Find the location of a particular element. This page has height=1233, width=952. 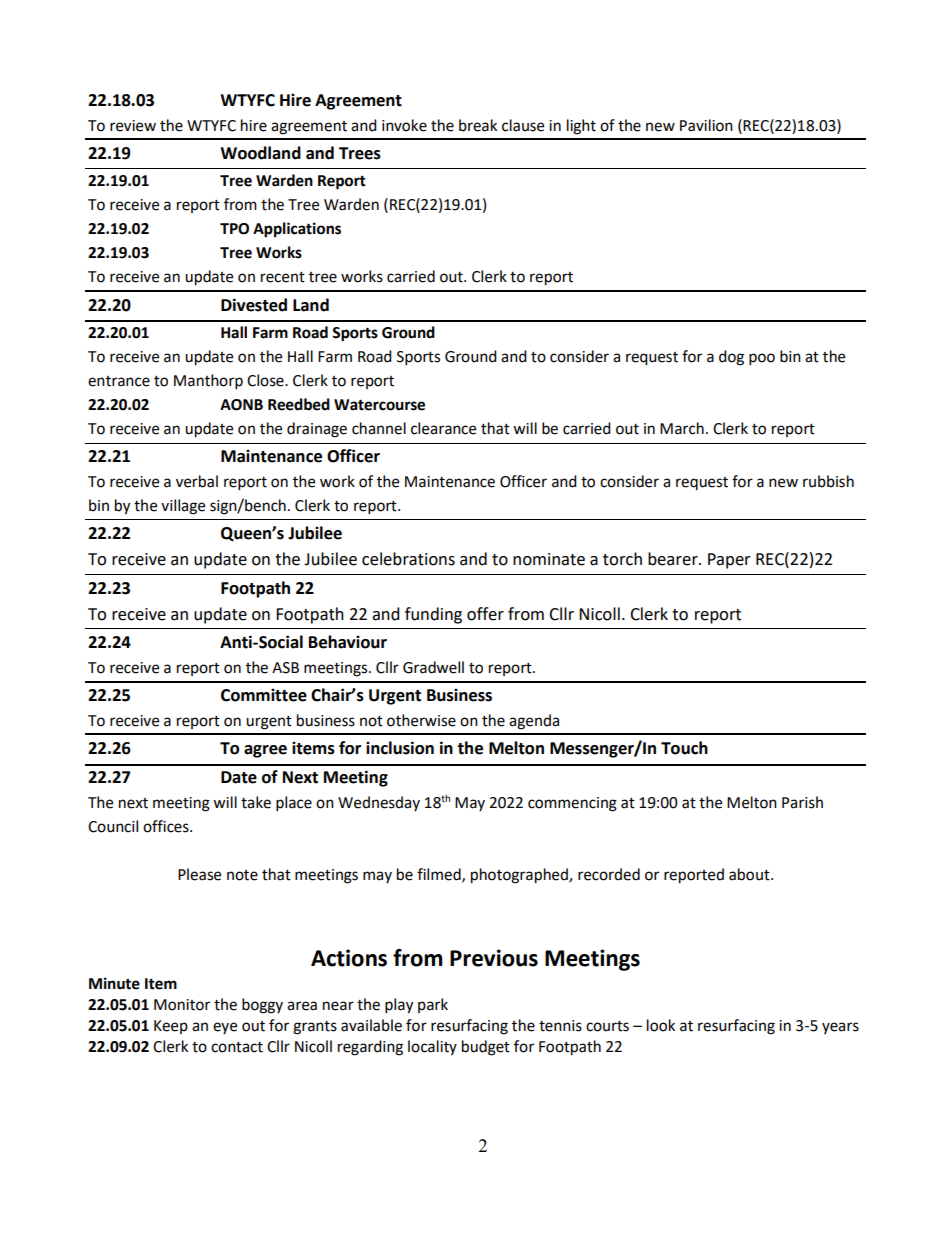

otherwise is located at coordinates (421, 720).
